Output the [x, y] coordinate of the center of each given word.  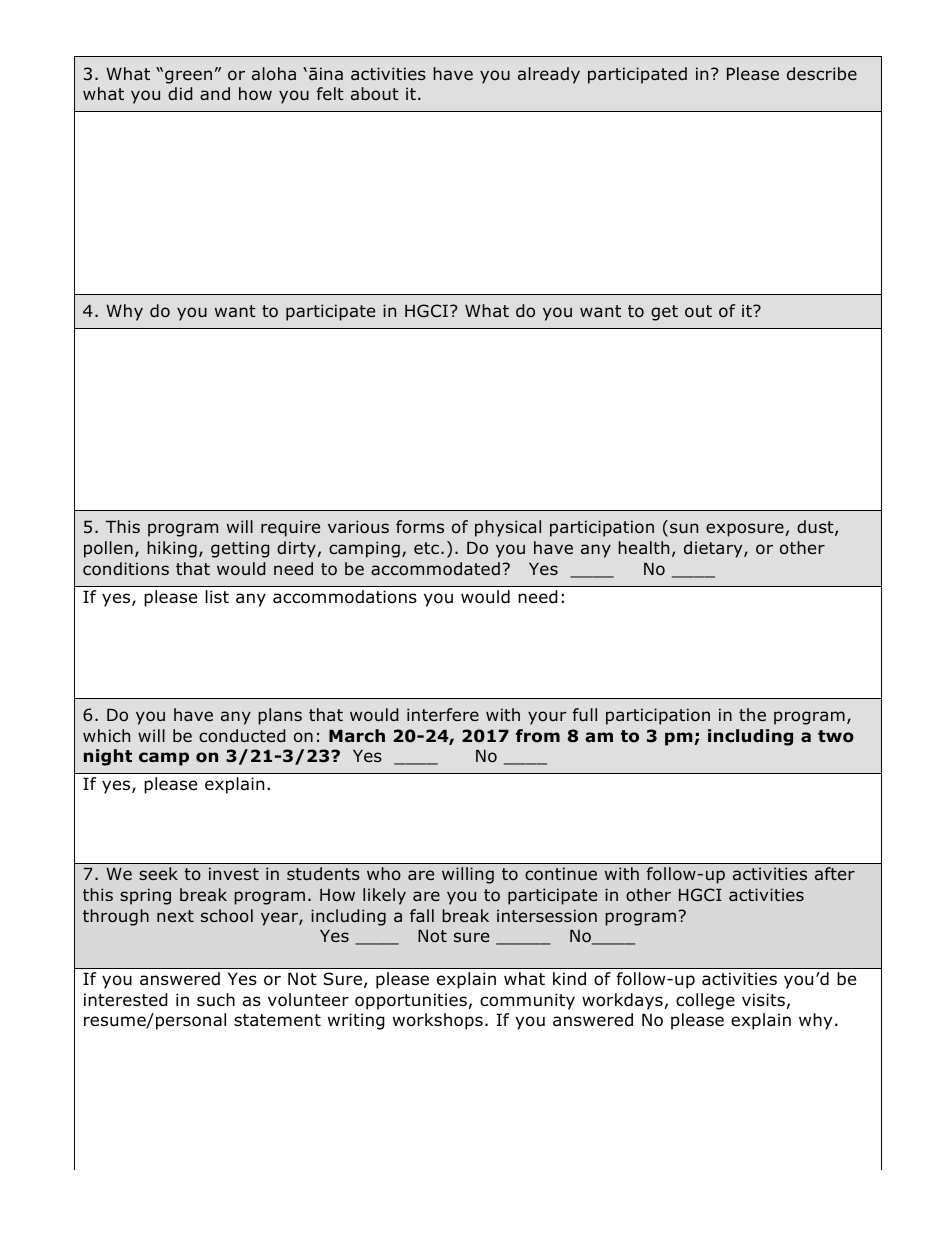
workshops [438, 1021]
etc [426, 548]
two [836, 736]
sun [684, 528]
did [180, 94]
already [549, 75]
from [538, 736]
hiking [172, 549]
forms [420, 527]
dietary [714, 549]
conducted [242, 736]
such [216, 1000]
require [290, 528]
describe [822, 74]
